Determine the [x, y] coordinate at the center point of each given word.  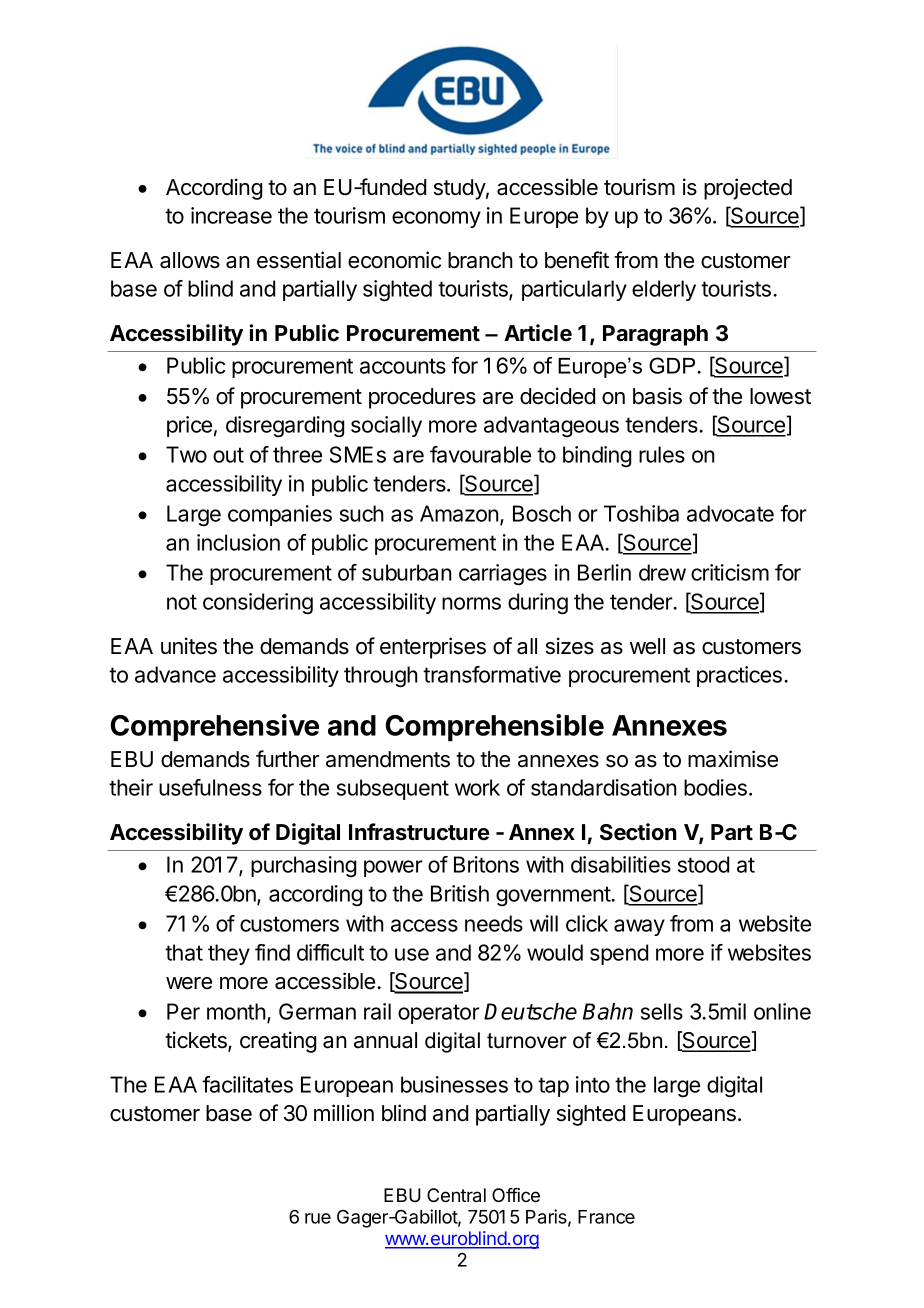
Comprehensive [215, 728]
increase [231, 215]
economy [436, 219]
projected [748, 189]
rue [318, 1218]
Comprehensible [495, 728]
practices [739, 676]
